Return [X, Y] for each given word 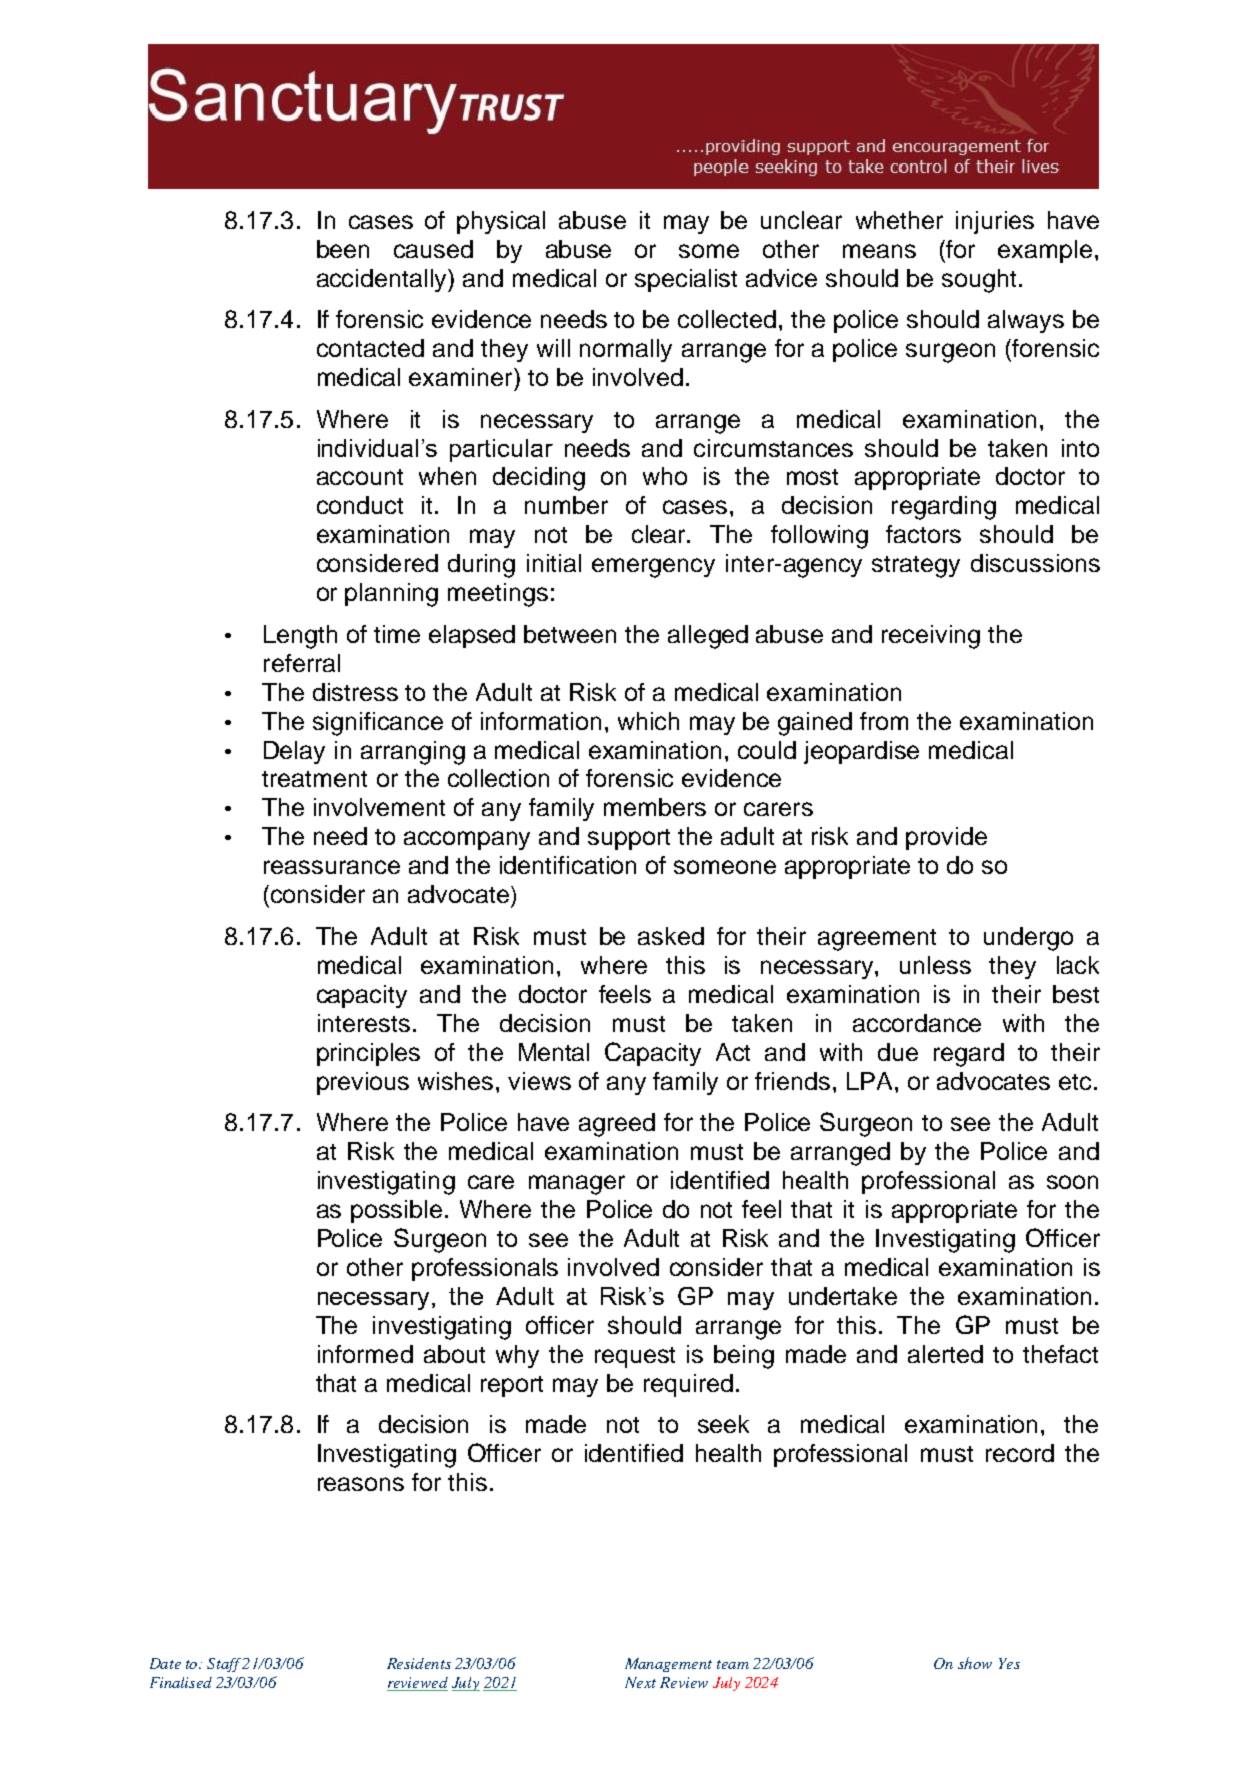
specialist [686, 280]
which [648, 721]
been [343, 249]
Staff [225, 1665]
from [884, 721]
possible [396, 1211]
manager [577, 1185]
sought [979, 281]
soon [1072, 1182]
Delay [294, 752]
